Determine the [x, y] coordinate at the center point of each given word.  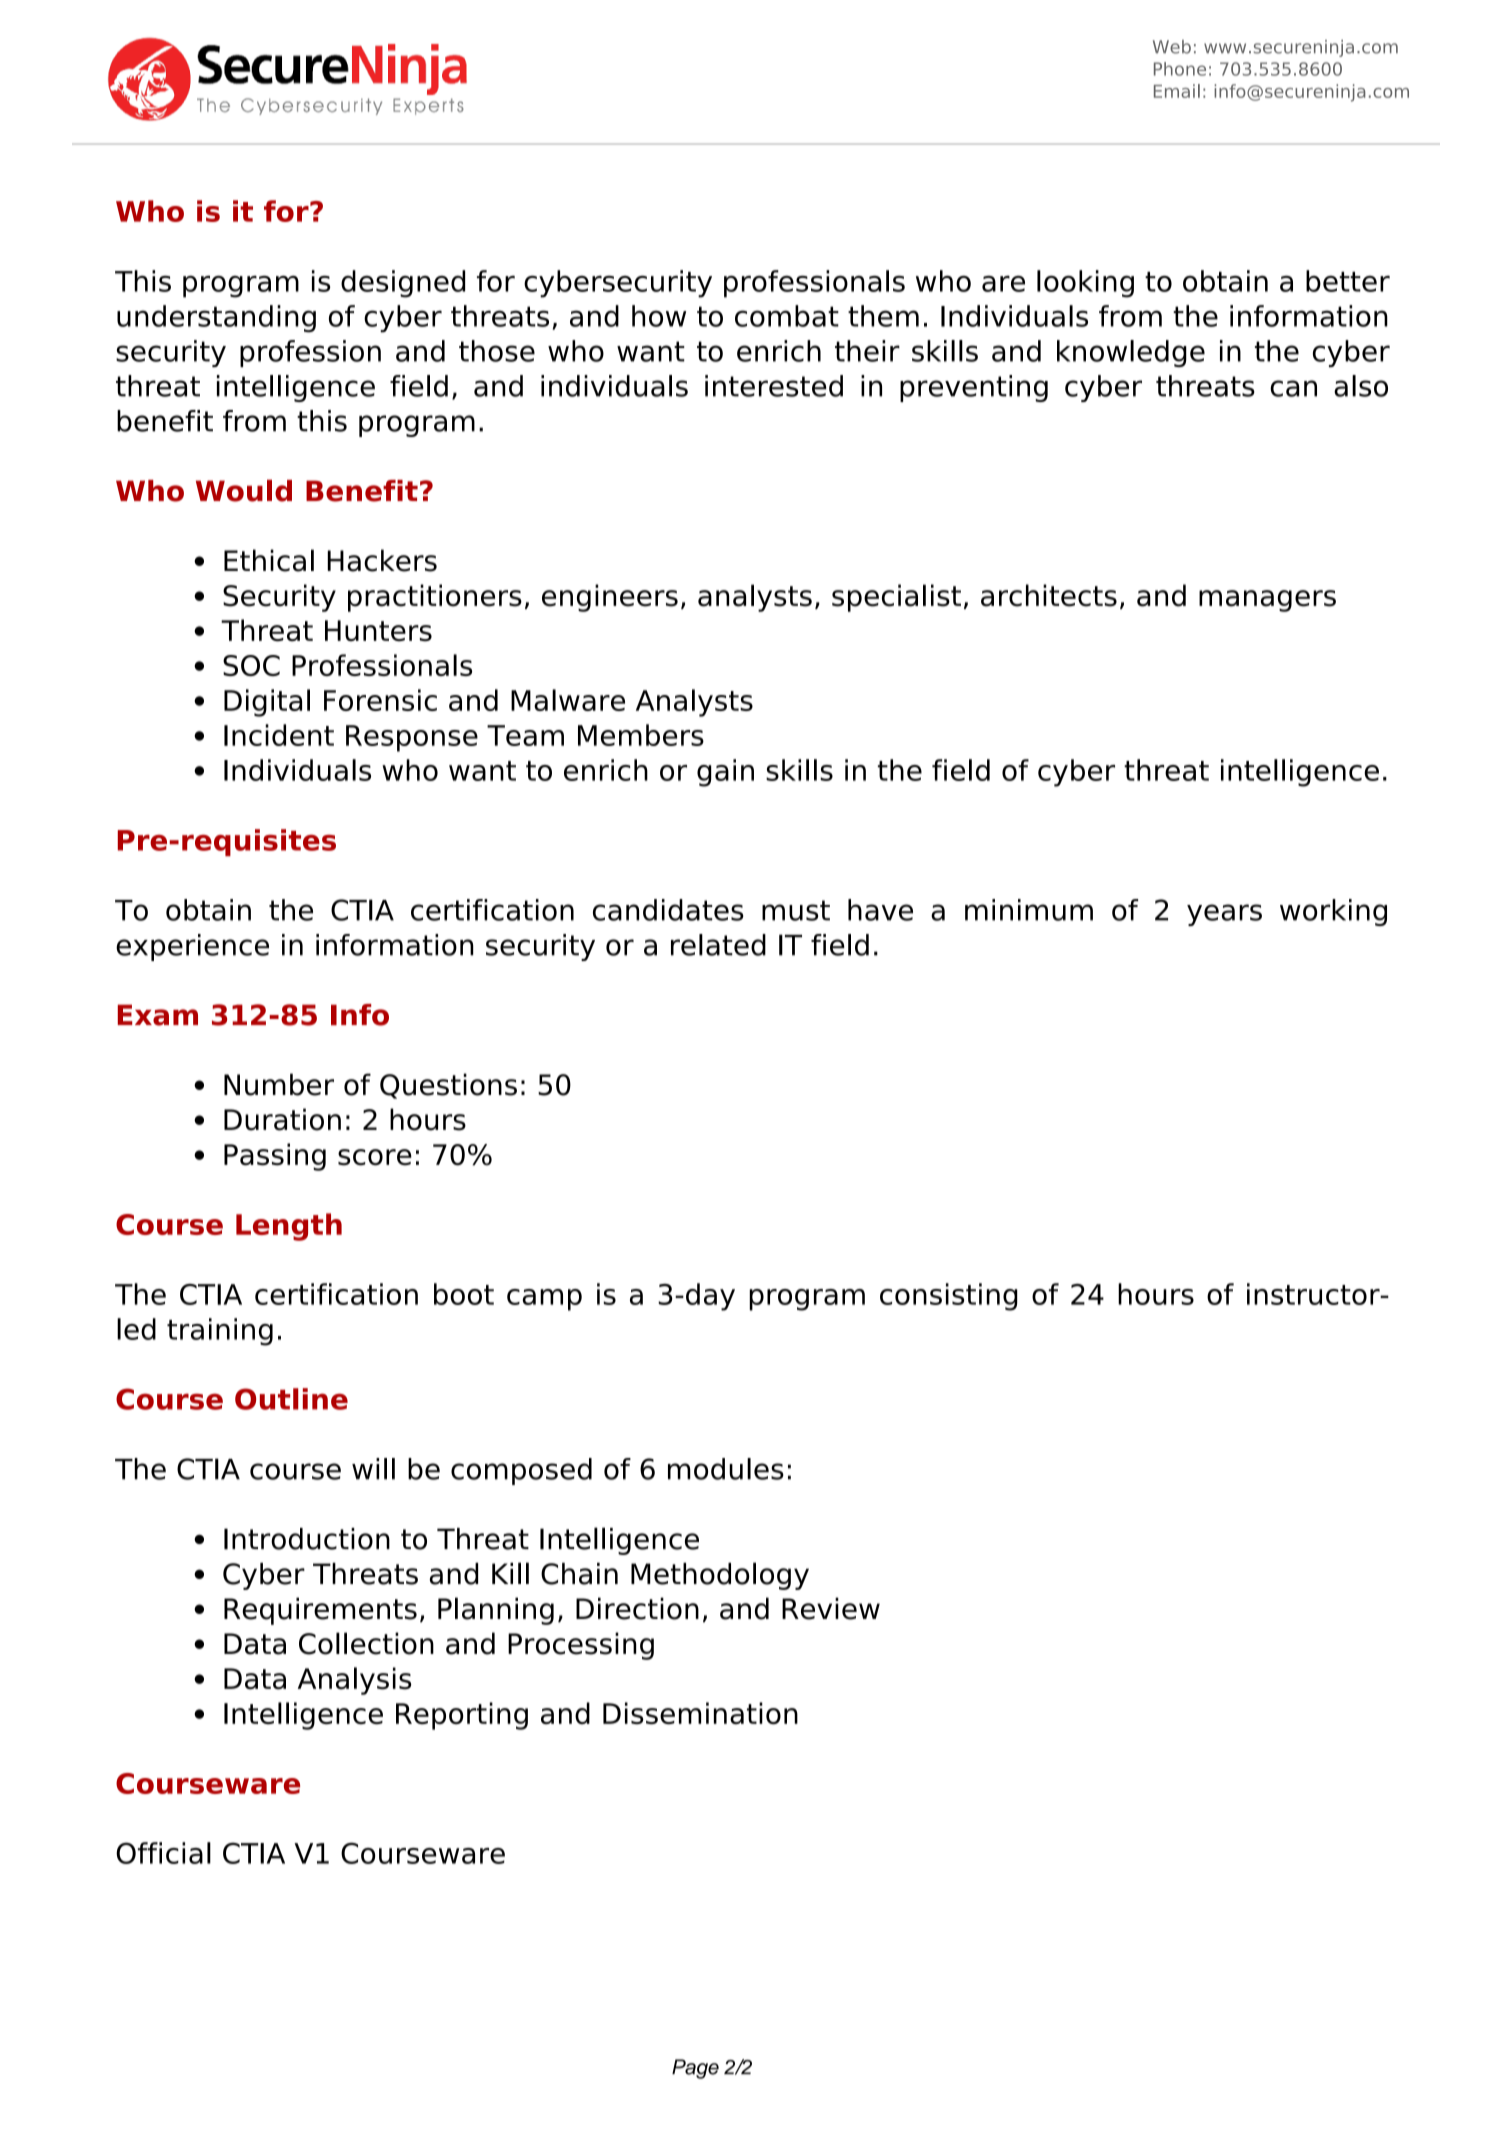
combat [787, 316]
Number [279, 1084]
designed [403, 284]
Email [1177, 91]
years [1224, 915]
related [718, 945]
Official [163, 1853]
